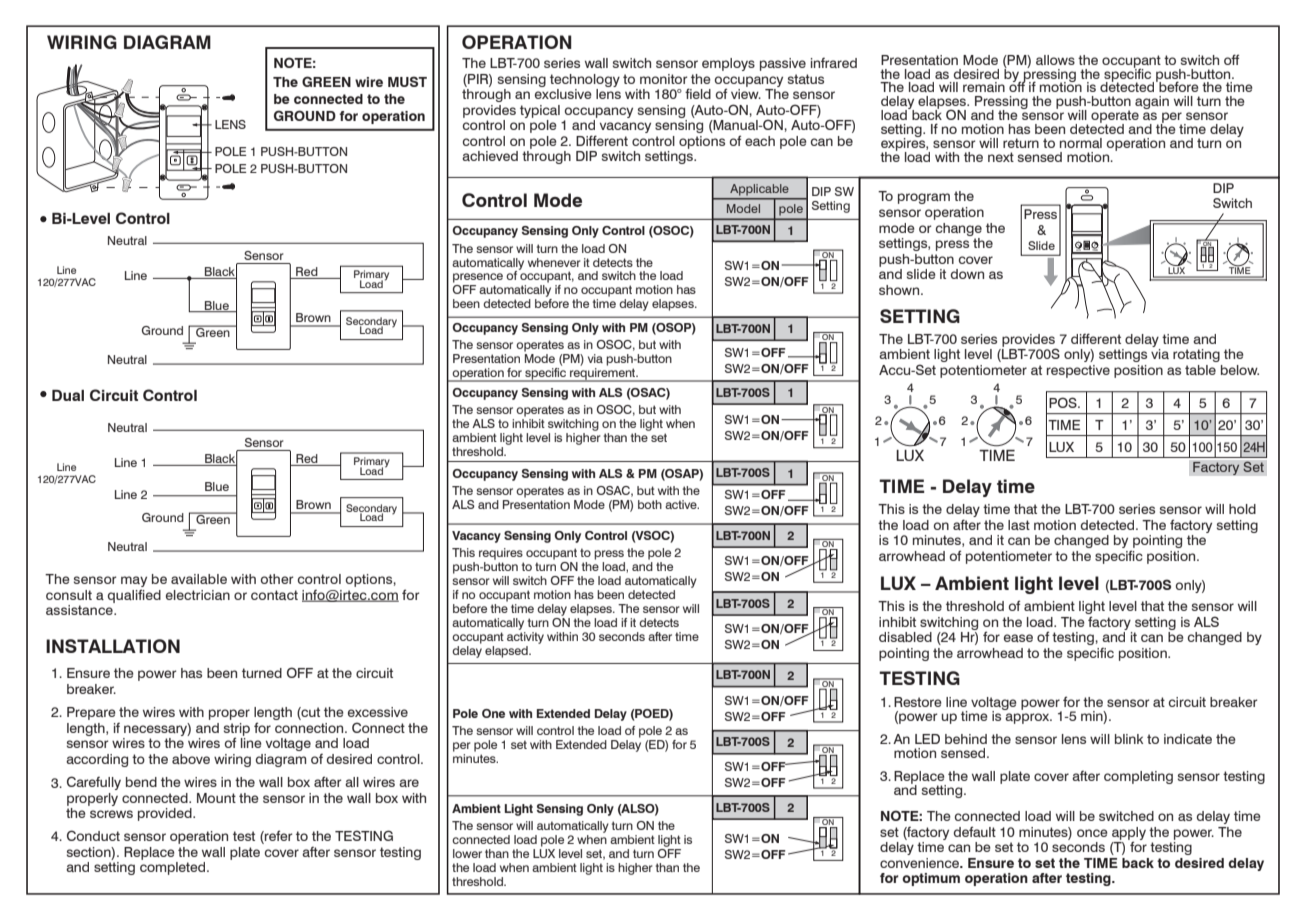  Describe the element at coordinates (407, 81) in the screenshot. I see `MUST` at that location.
